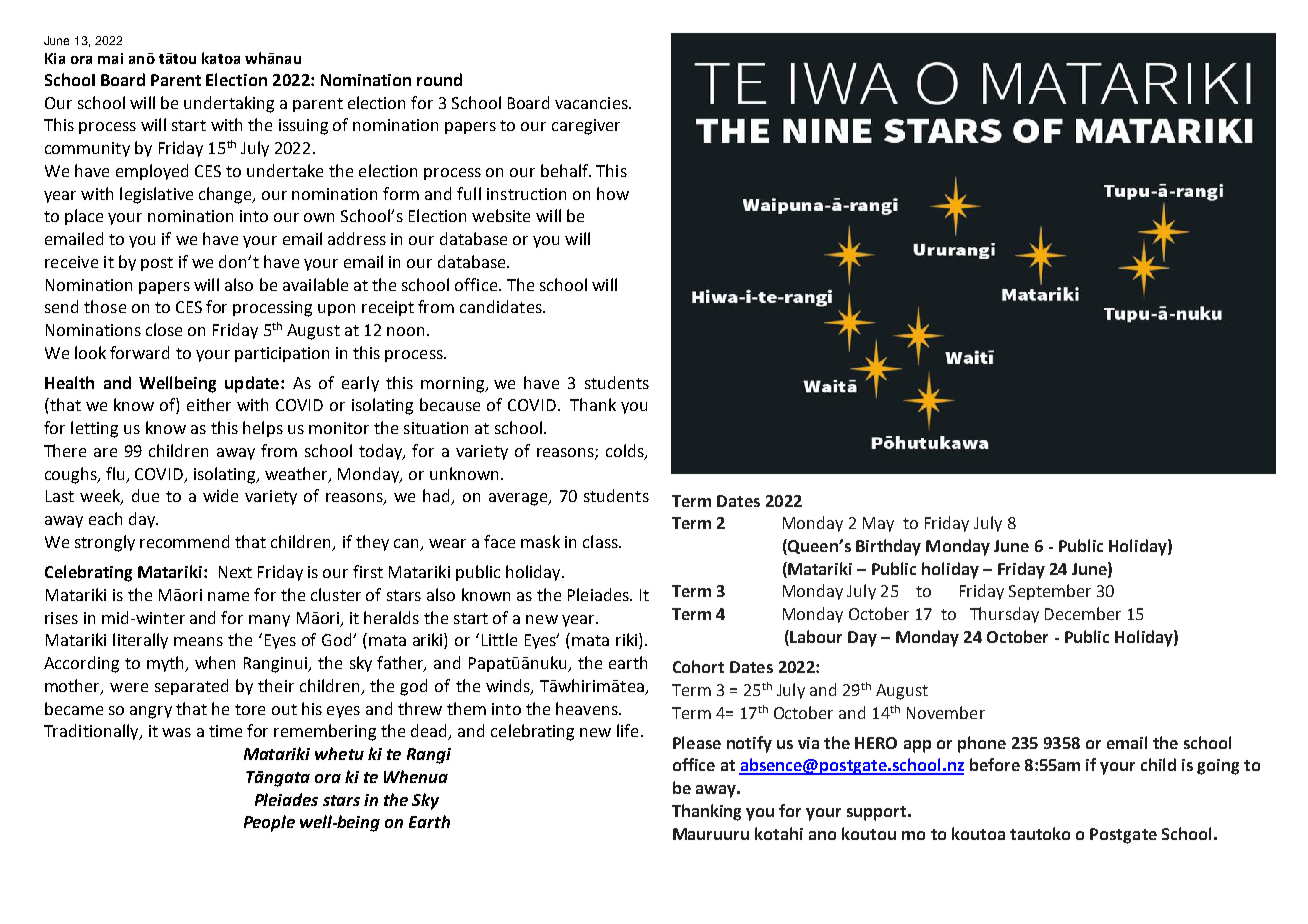  I want to click on People, so click(269, 823).
